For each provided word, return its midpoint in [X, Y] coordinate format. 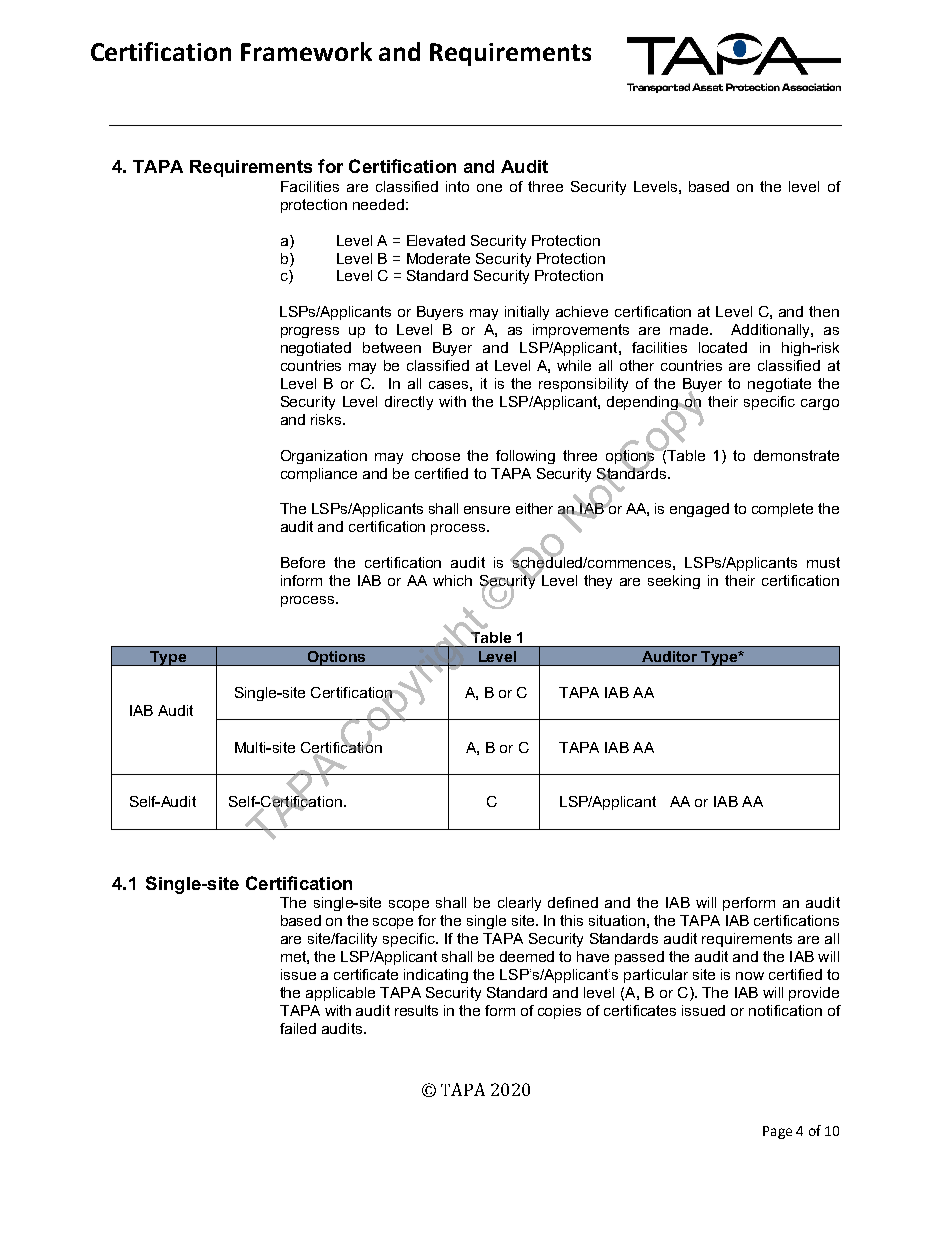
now [750, 976]
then [824, 311]
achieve [582, 311]
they [598, 582]
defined [573, 902]
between [392, 347]
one [489, 188]
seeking [674, 582]
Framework [306, 51]
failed [298, 1028]
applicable [340, 994]
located [723, 347]
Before [303, 562]
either [534, 508]
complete [782, 510]
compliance [319, 475]
